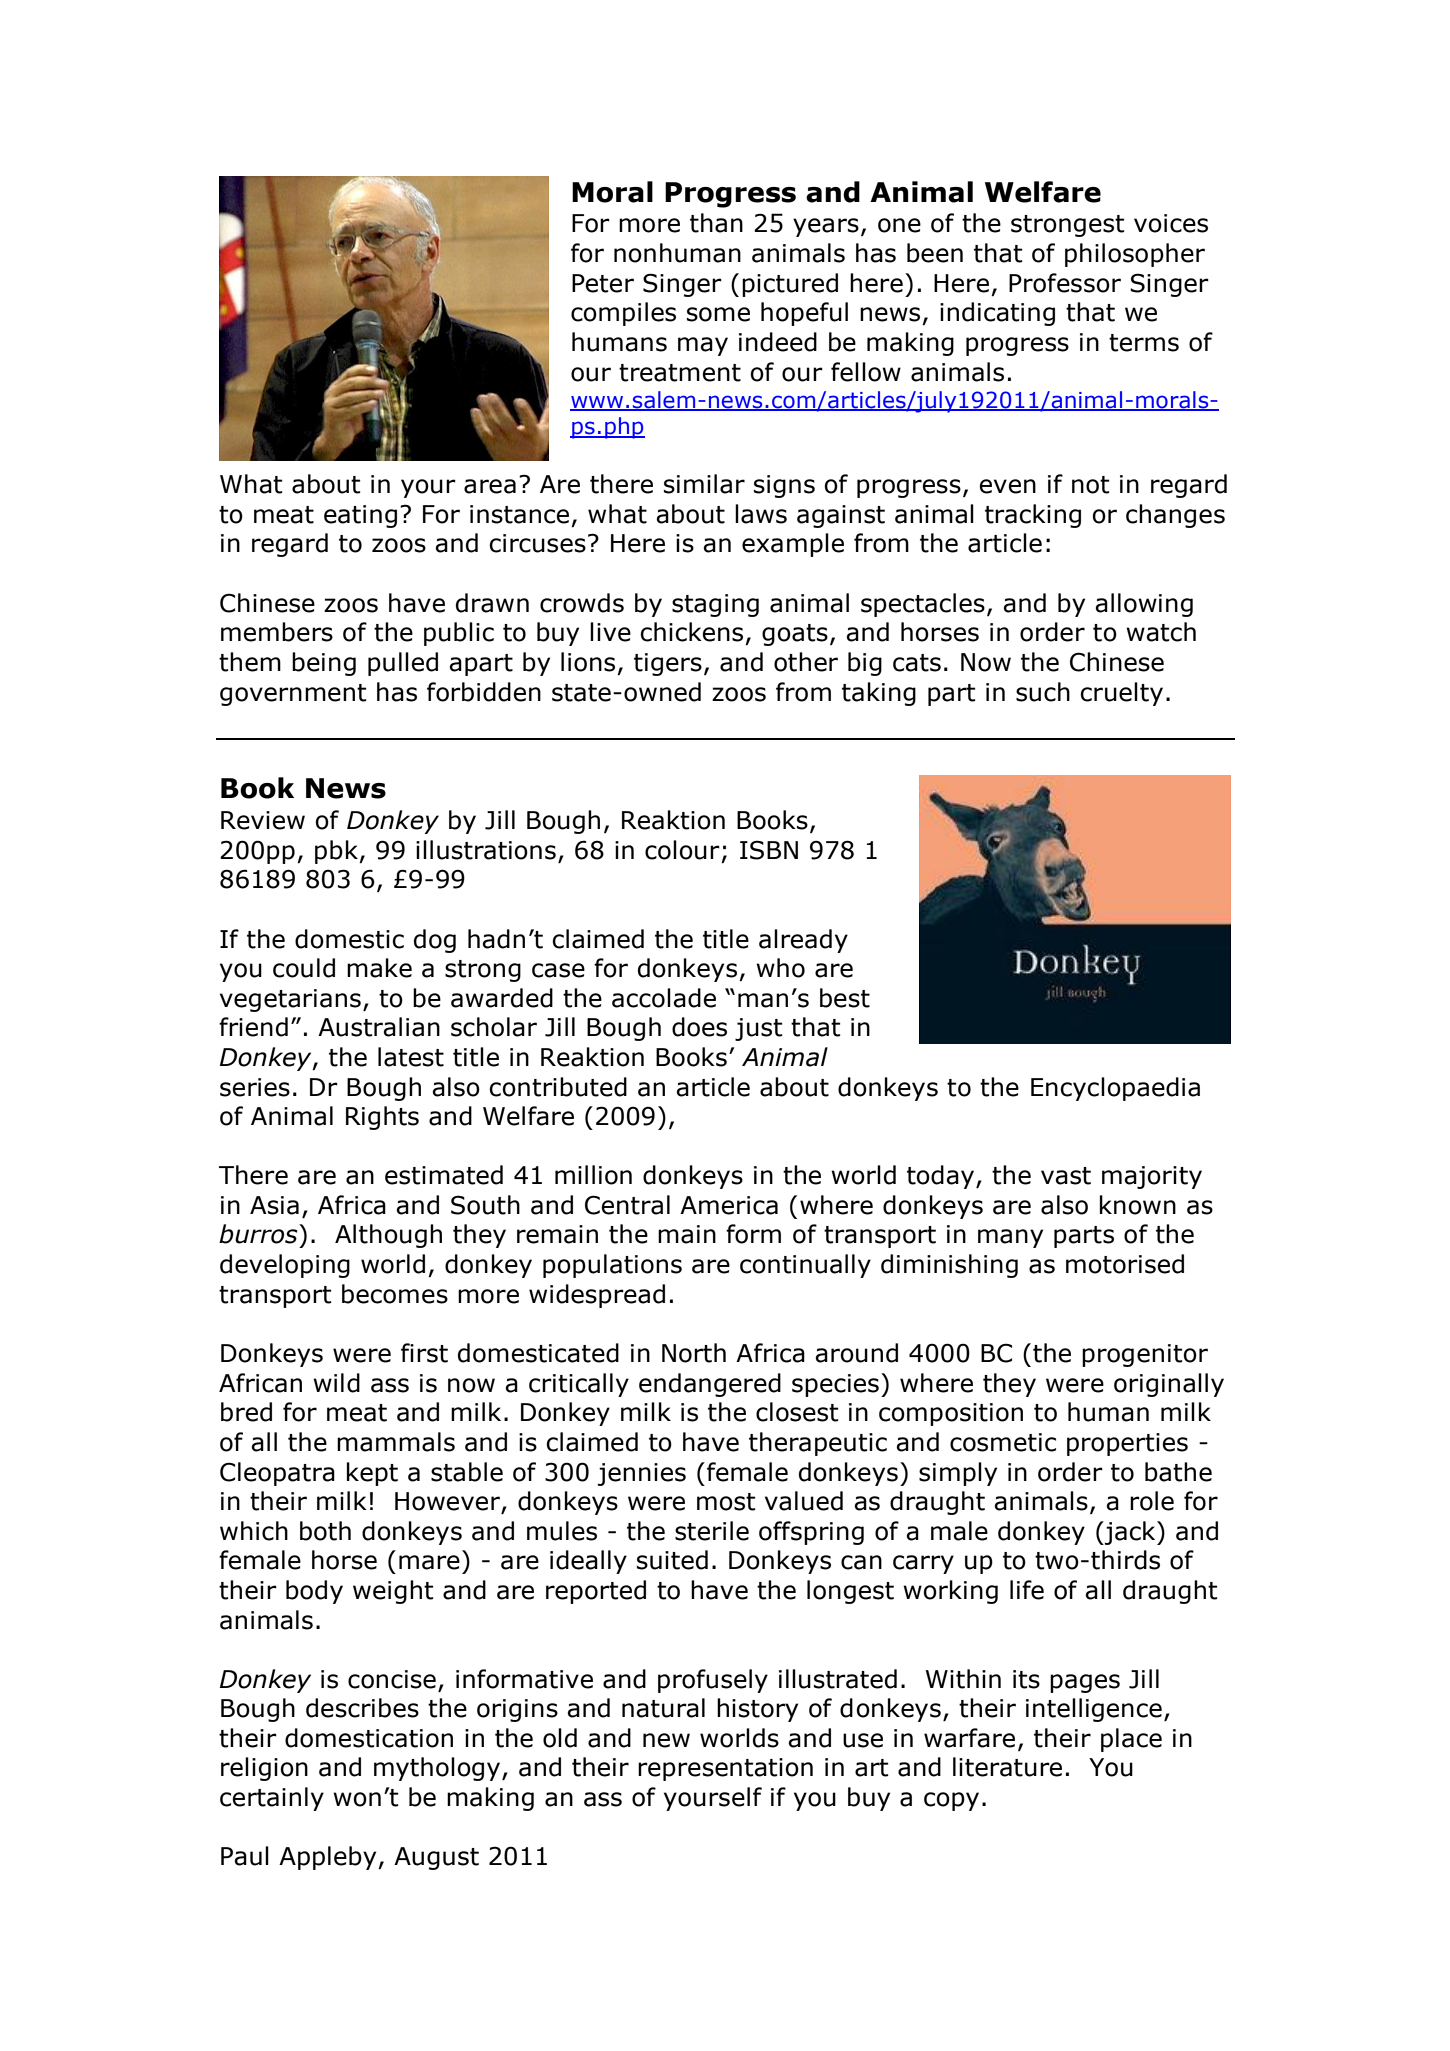  What do you see at coordinates (694, 1353) in the screenshot?
I see `North` at bounding box center [694, 1353].
